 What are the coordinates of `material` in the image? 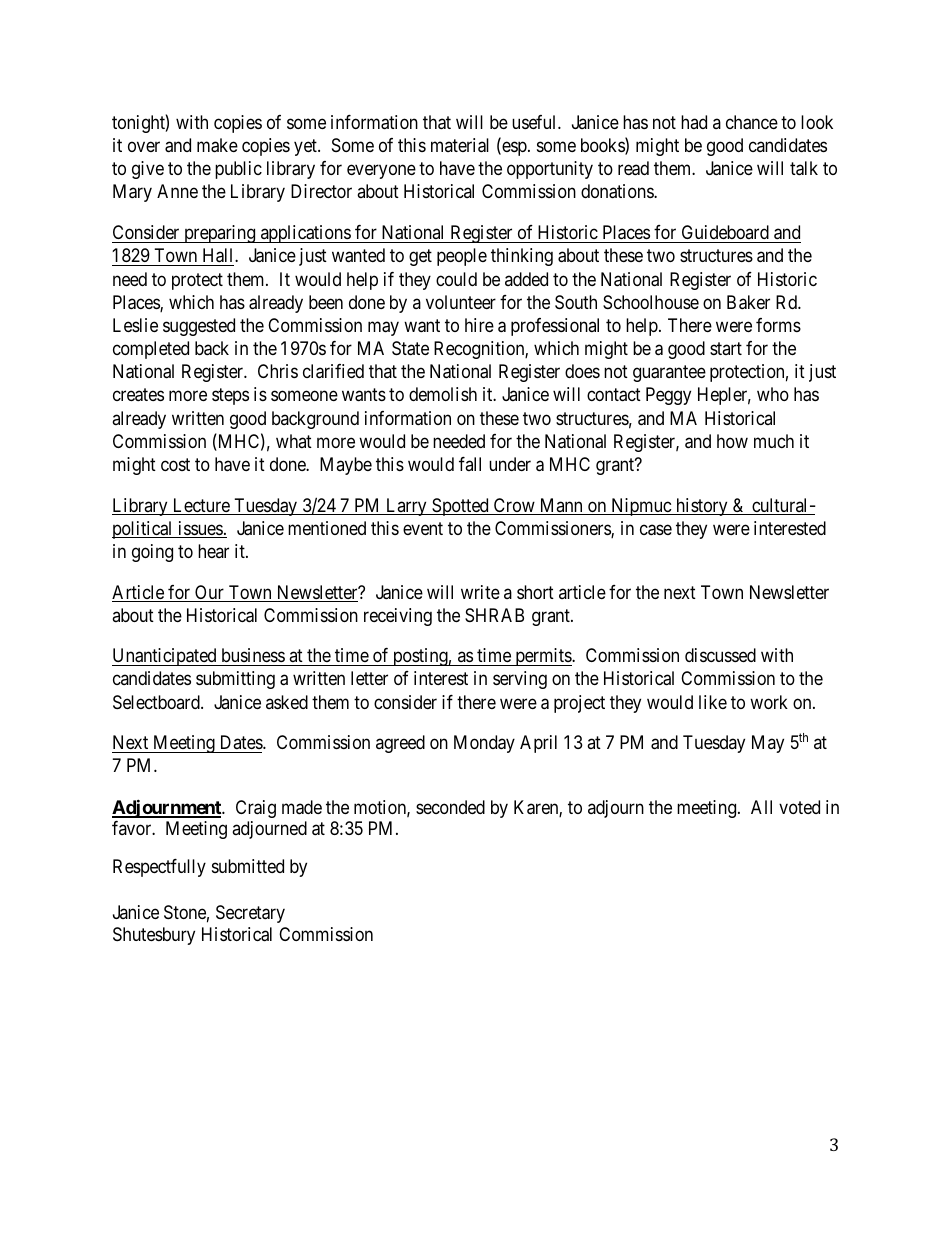 It's located at (460, 145).
